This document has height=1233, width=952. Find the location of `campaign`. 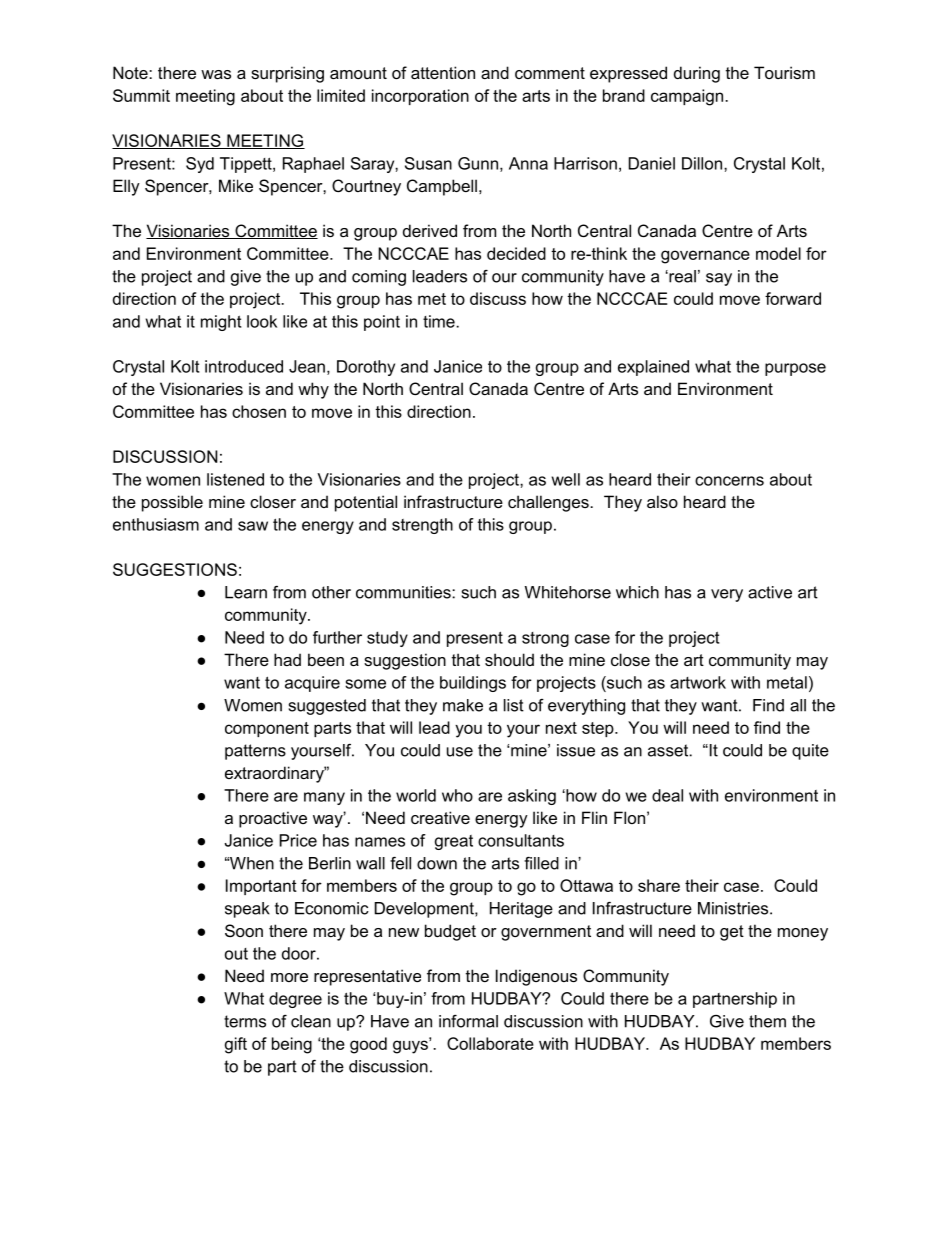

campaign is located at coordinates (688, 97).
